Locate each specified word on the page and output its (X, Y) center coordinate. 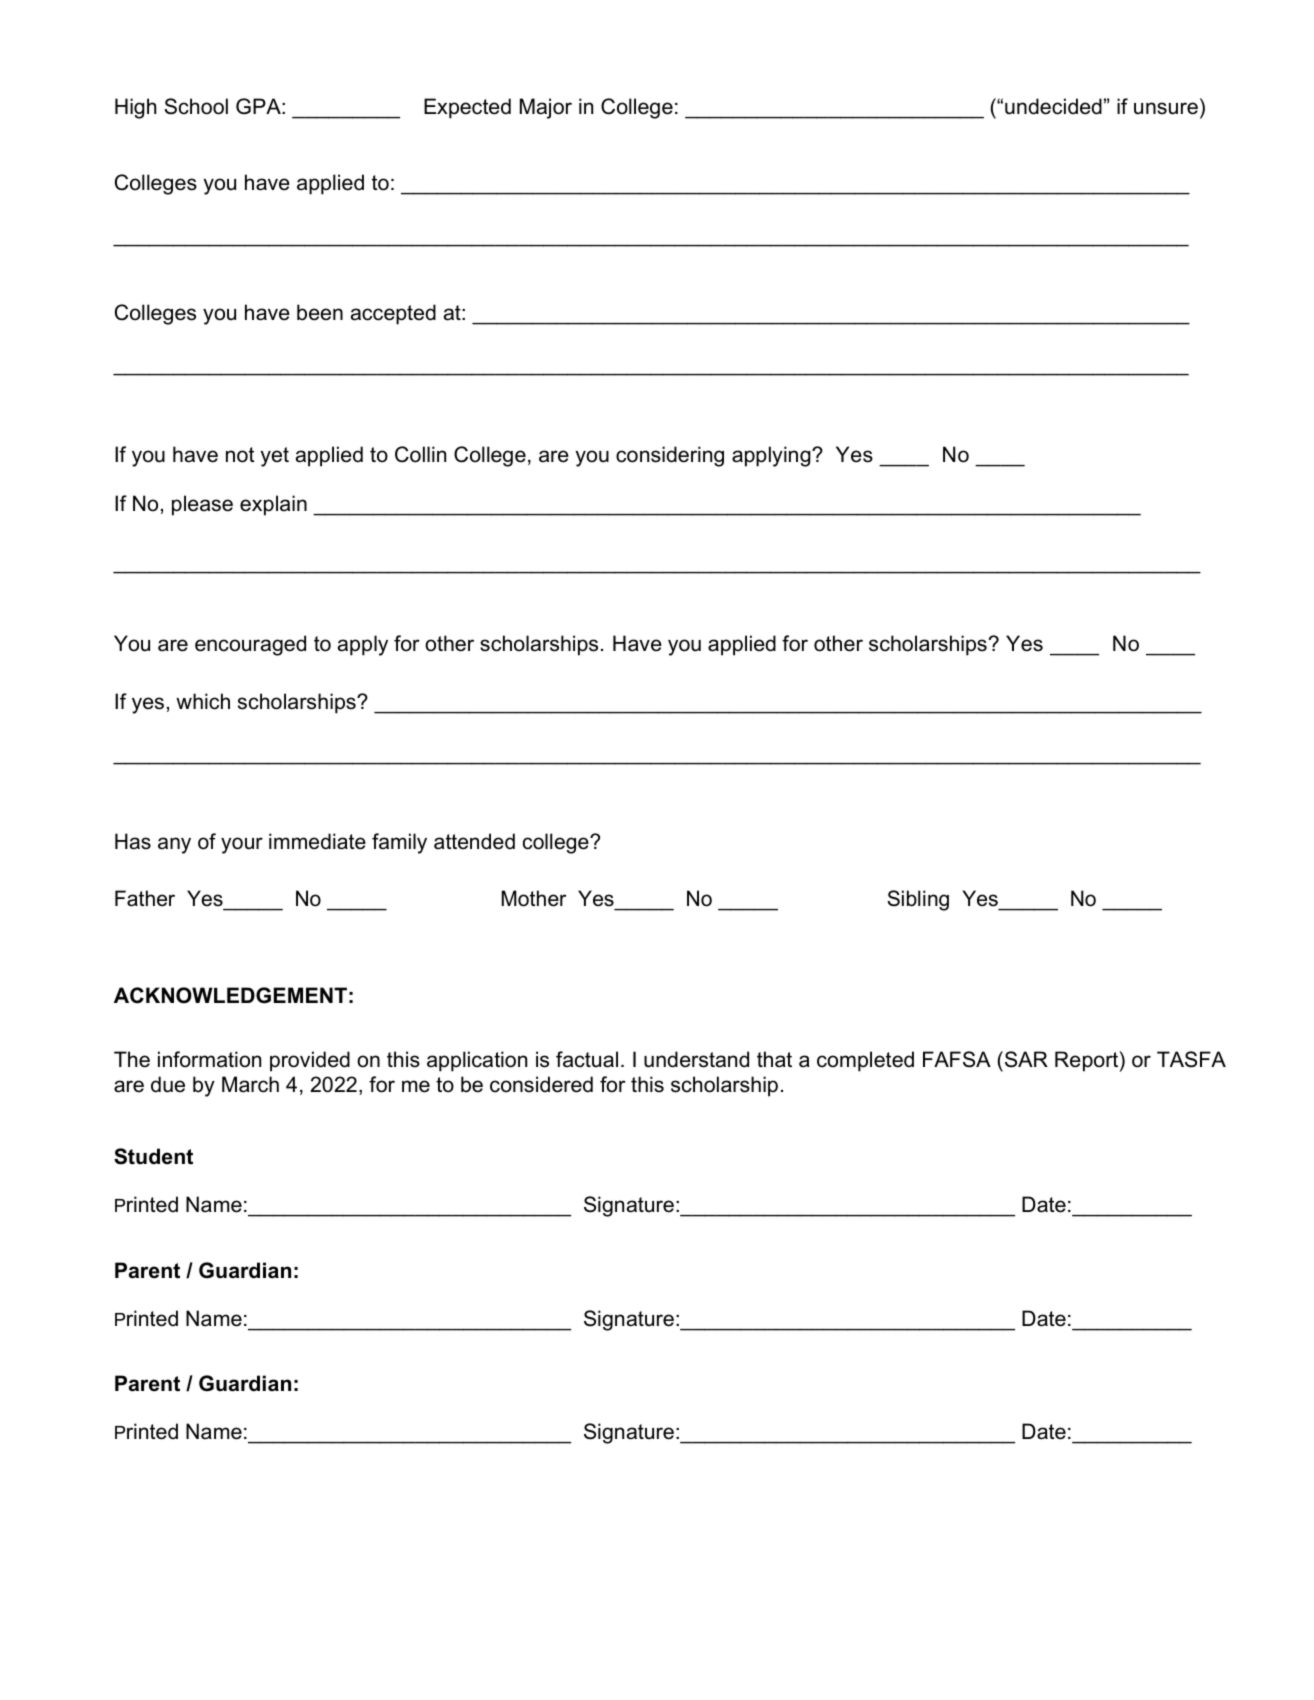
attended (474, 841)
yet (275, 457)
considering (670, 456)
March (250, 1084)
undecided (1053, 106)
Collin (420, 454)
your (242, 845)
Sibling (918, 900)
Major (546, 108)
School (196, 106)
